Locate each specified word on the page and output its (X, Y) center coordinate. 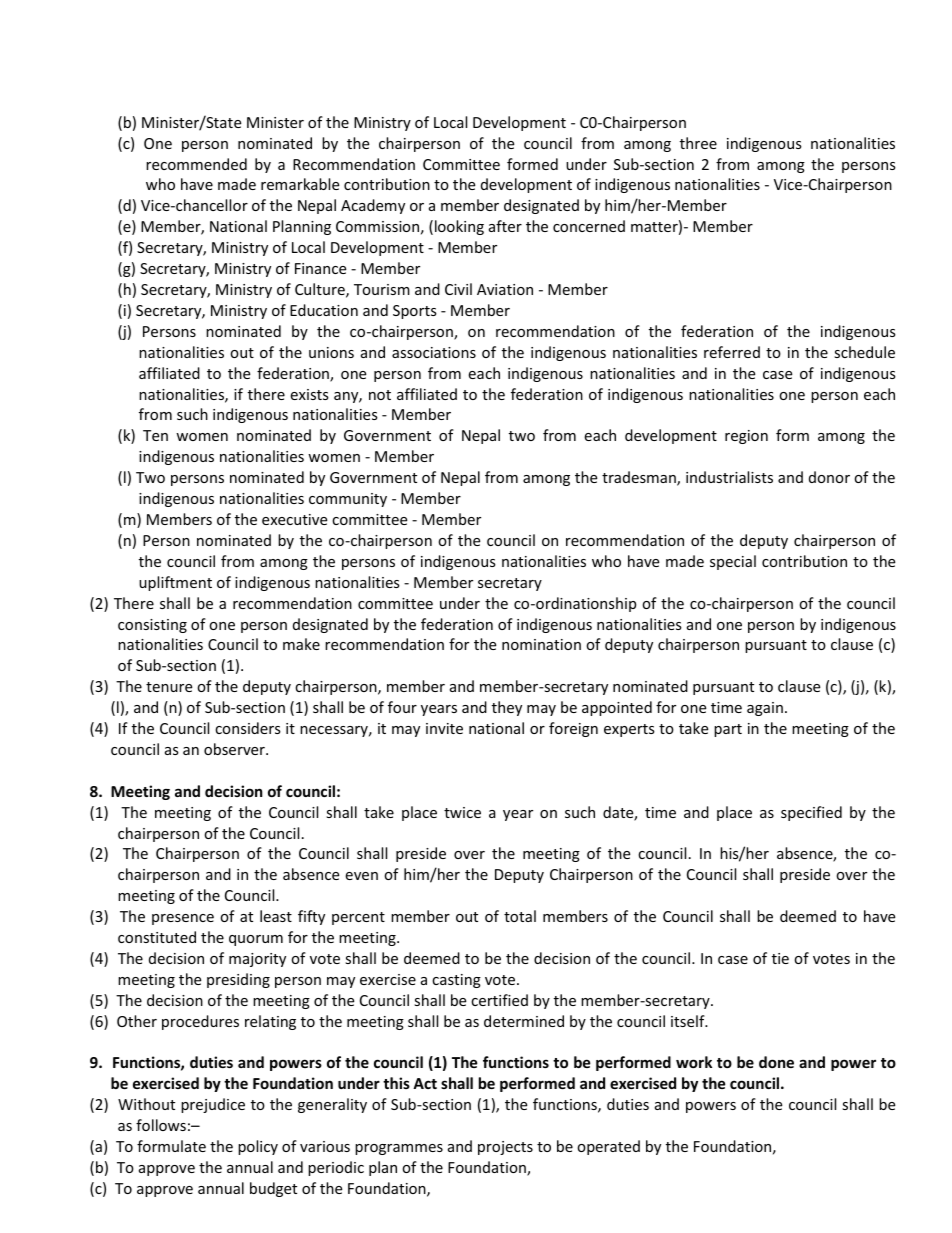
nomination (541, 644)
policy (258, 1147)
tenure (169, 687)
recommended (196, 164)
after (505, 226)
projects (505, 1148)
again (765, 709)
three (698, 143)
